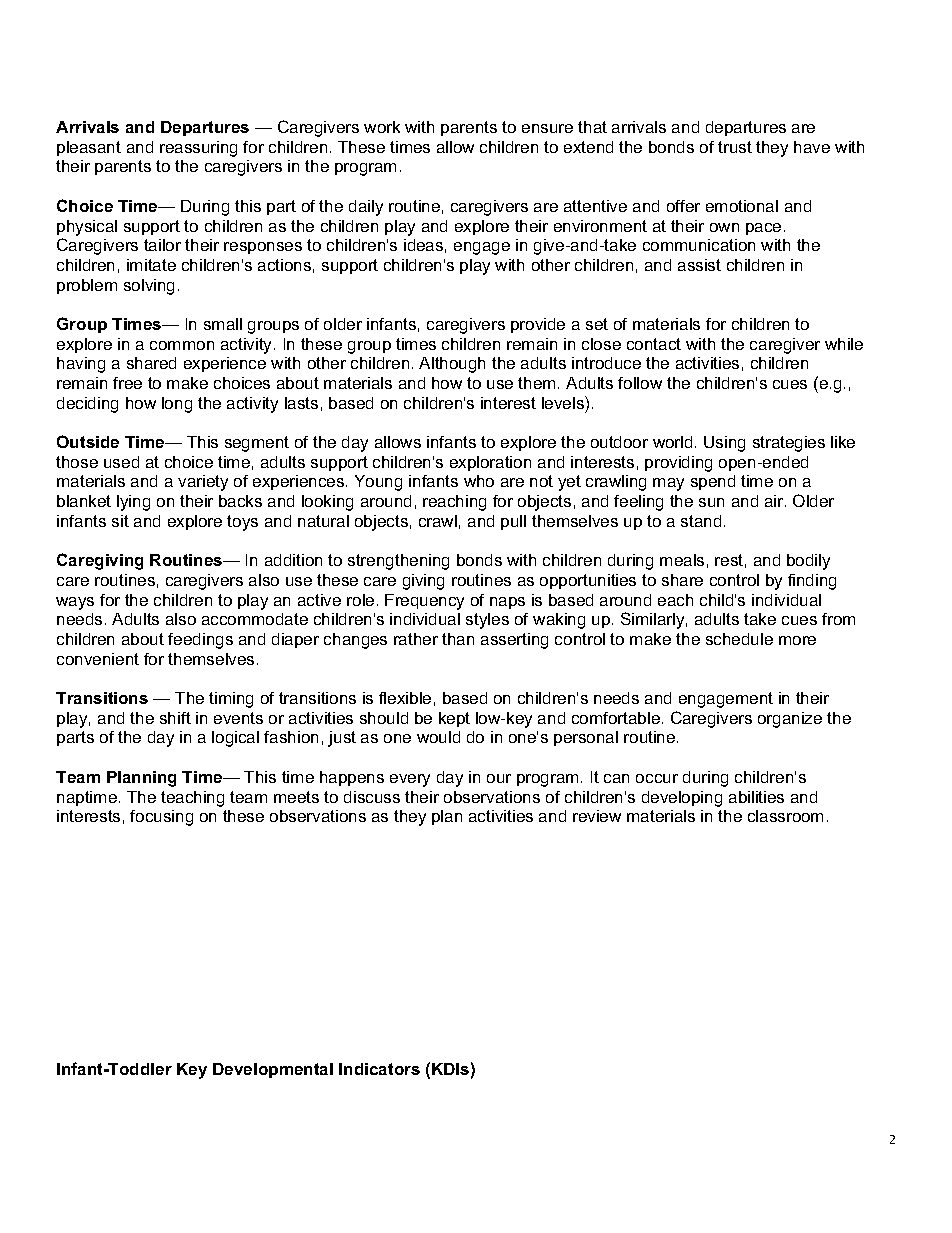 This screenshot has height=1233, width=952. I want to click on classroom, so click(785, 816).
